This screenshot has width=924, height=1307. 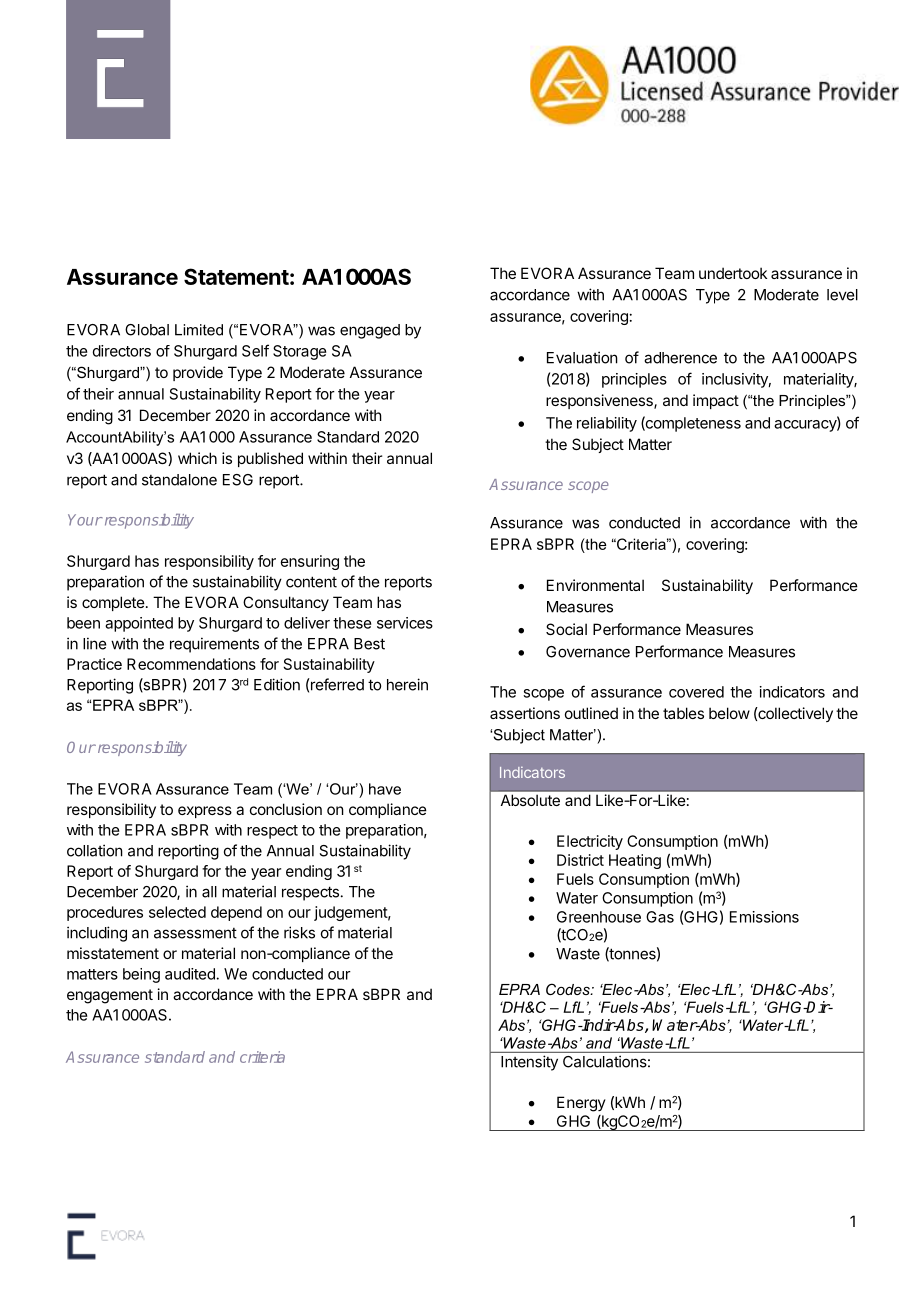 I want to click on engaged, so click(x=370, y=331).
